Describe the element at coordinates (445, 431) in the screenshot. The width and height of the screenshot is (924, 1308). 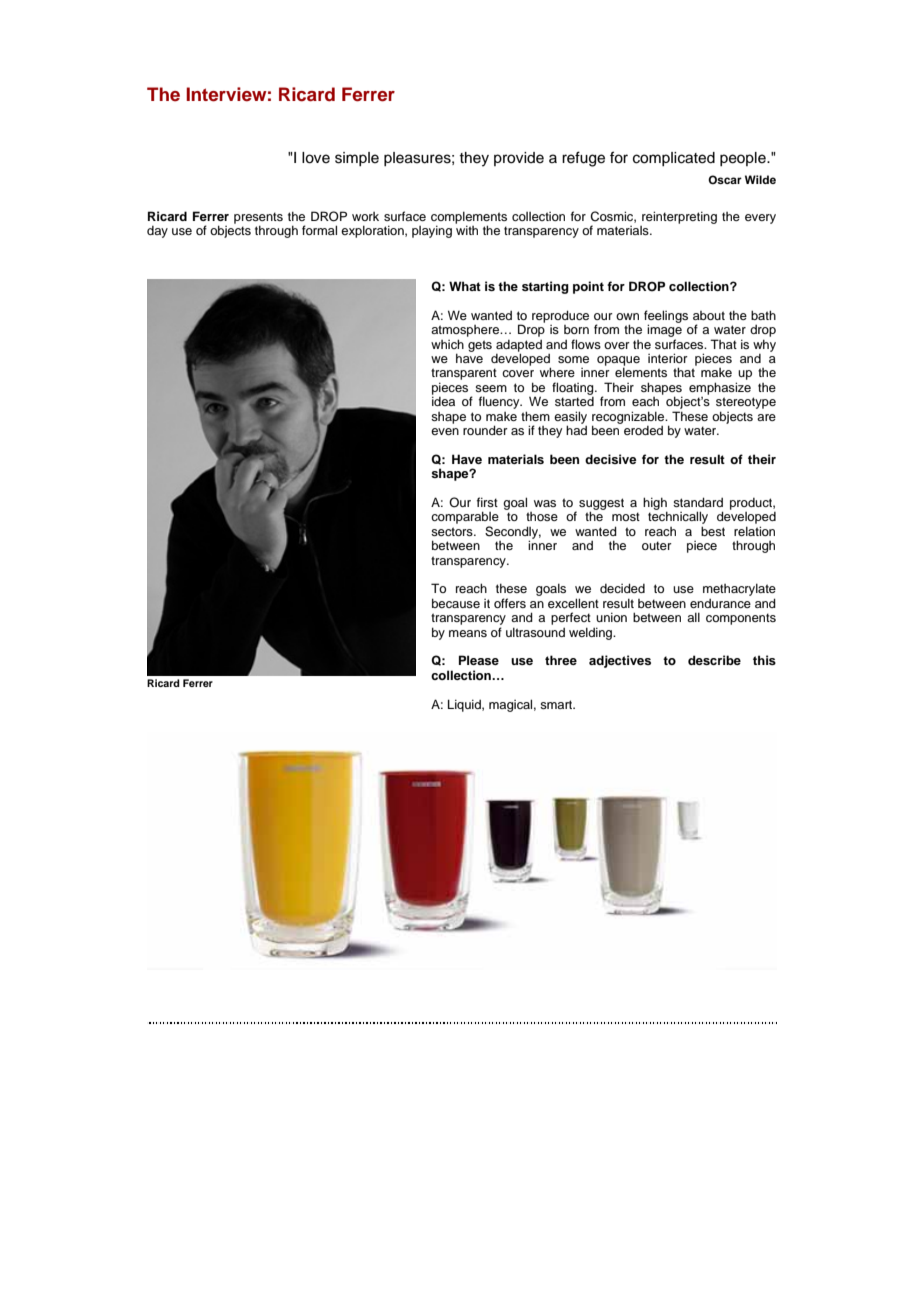
I see `even` at that location.
